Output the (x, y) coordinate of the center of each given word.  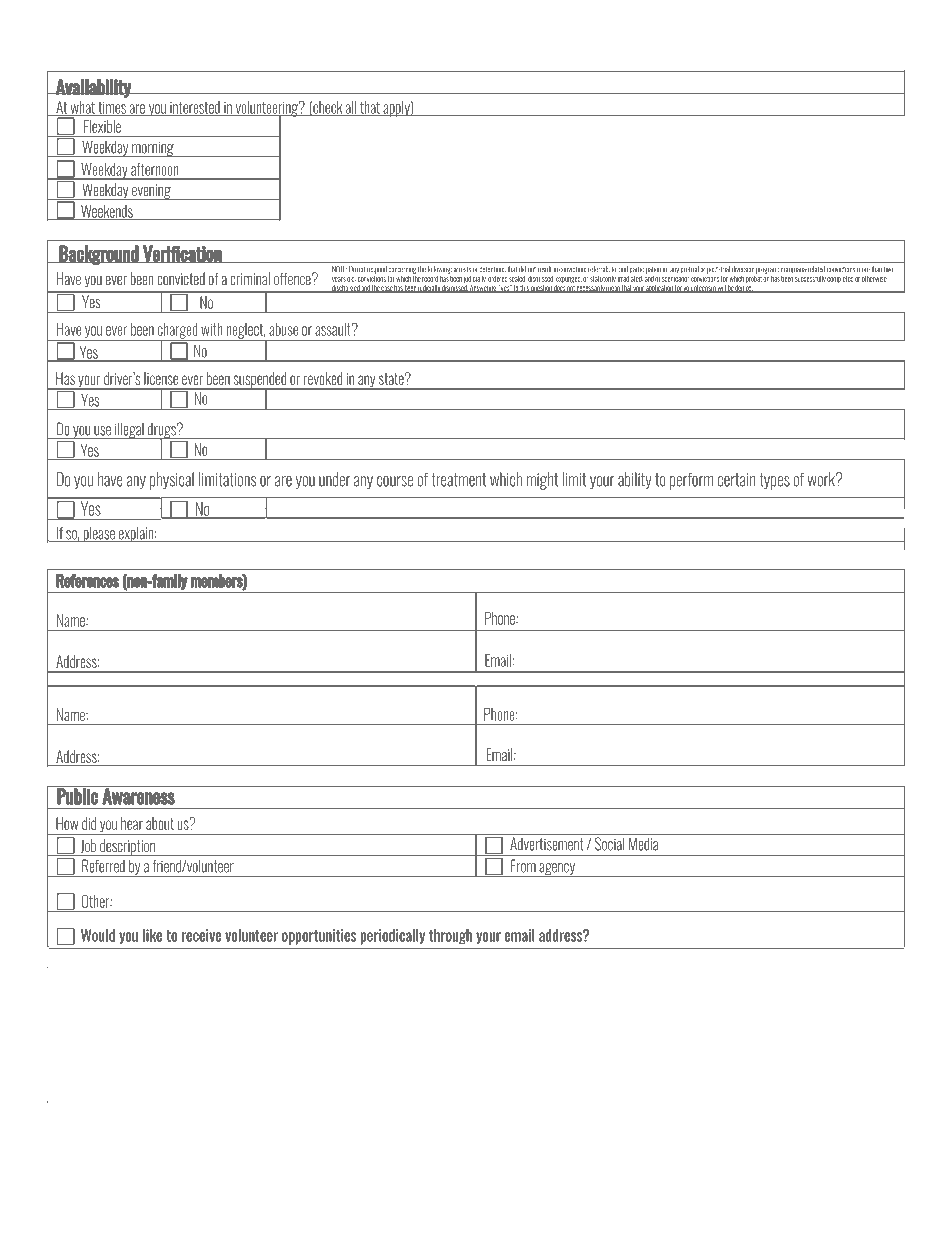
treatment (458, 480)
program (767, 271)
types (774, 481)
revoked (323, 378)
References (87, 581)
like (152, 935)
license (161, 378)
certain (736, 480)
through (450, 937)
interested (195, 108)
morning (153, 149)
